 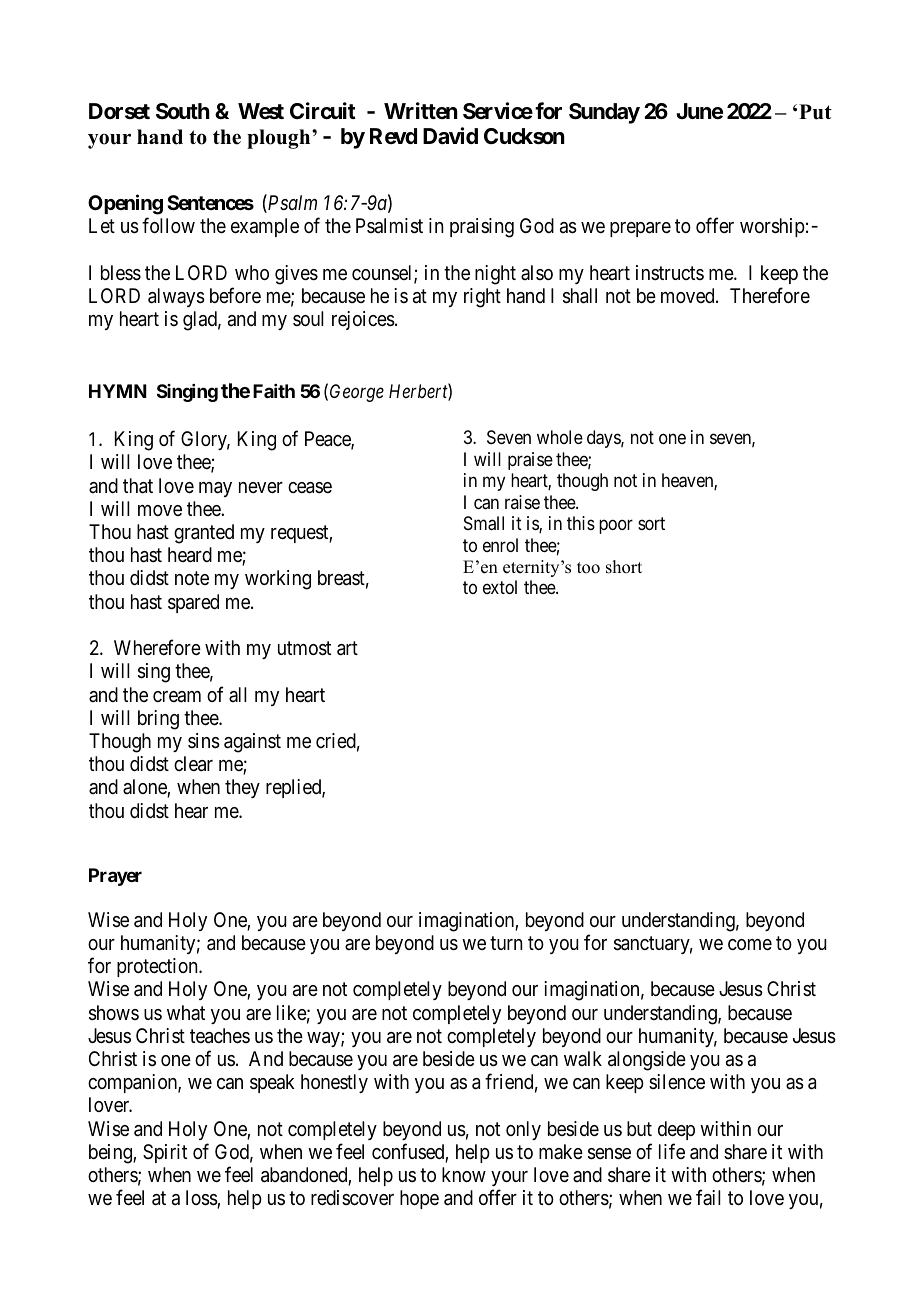 What do you see at coordinates (464, 1174) in the screenshot?
I see `know` at bounding box center [464, 1174].
